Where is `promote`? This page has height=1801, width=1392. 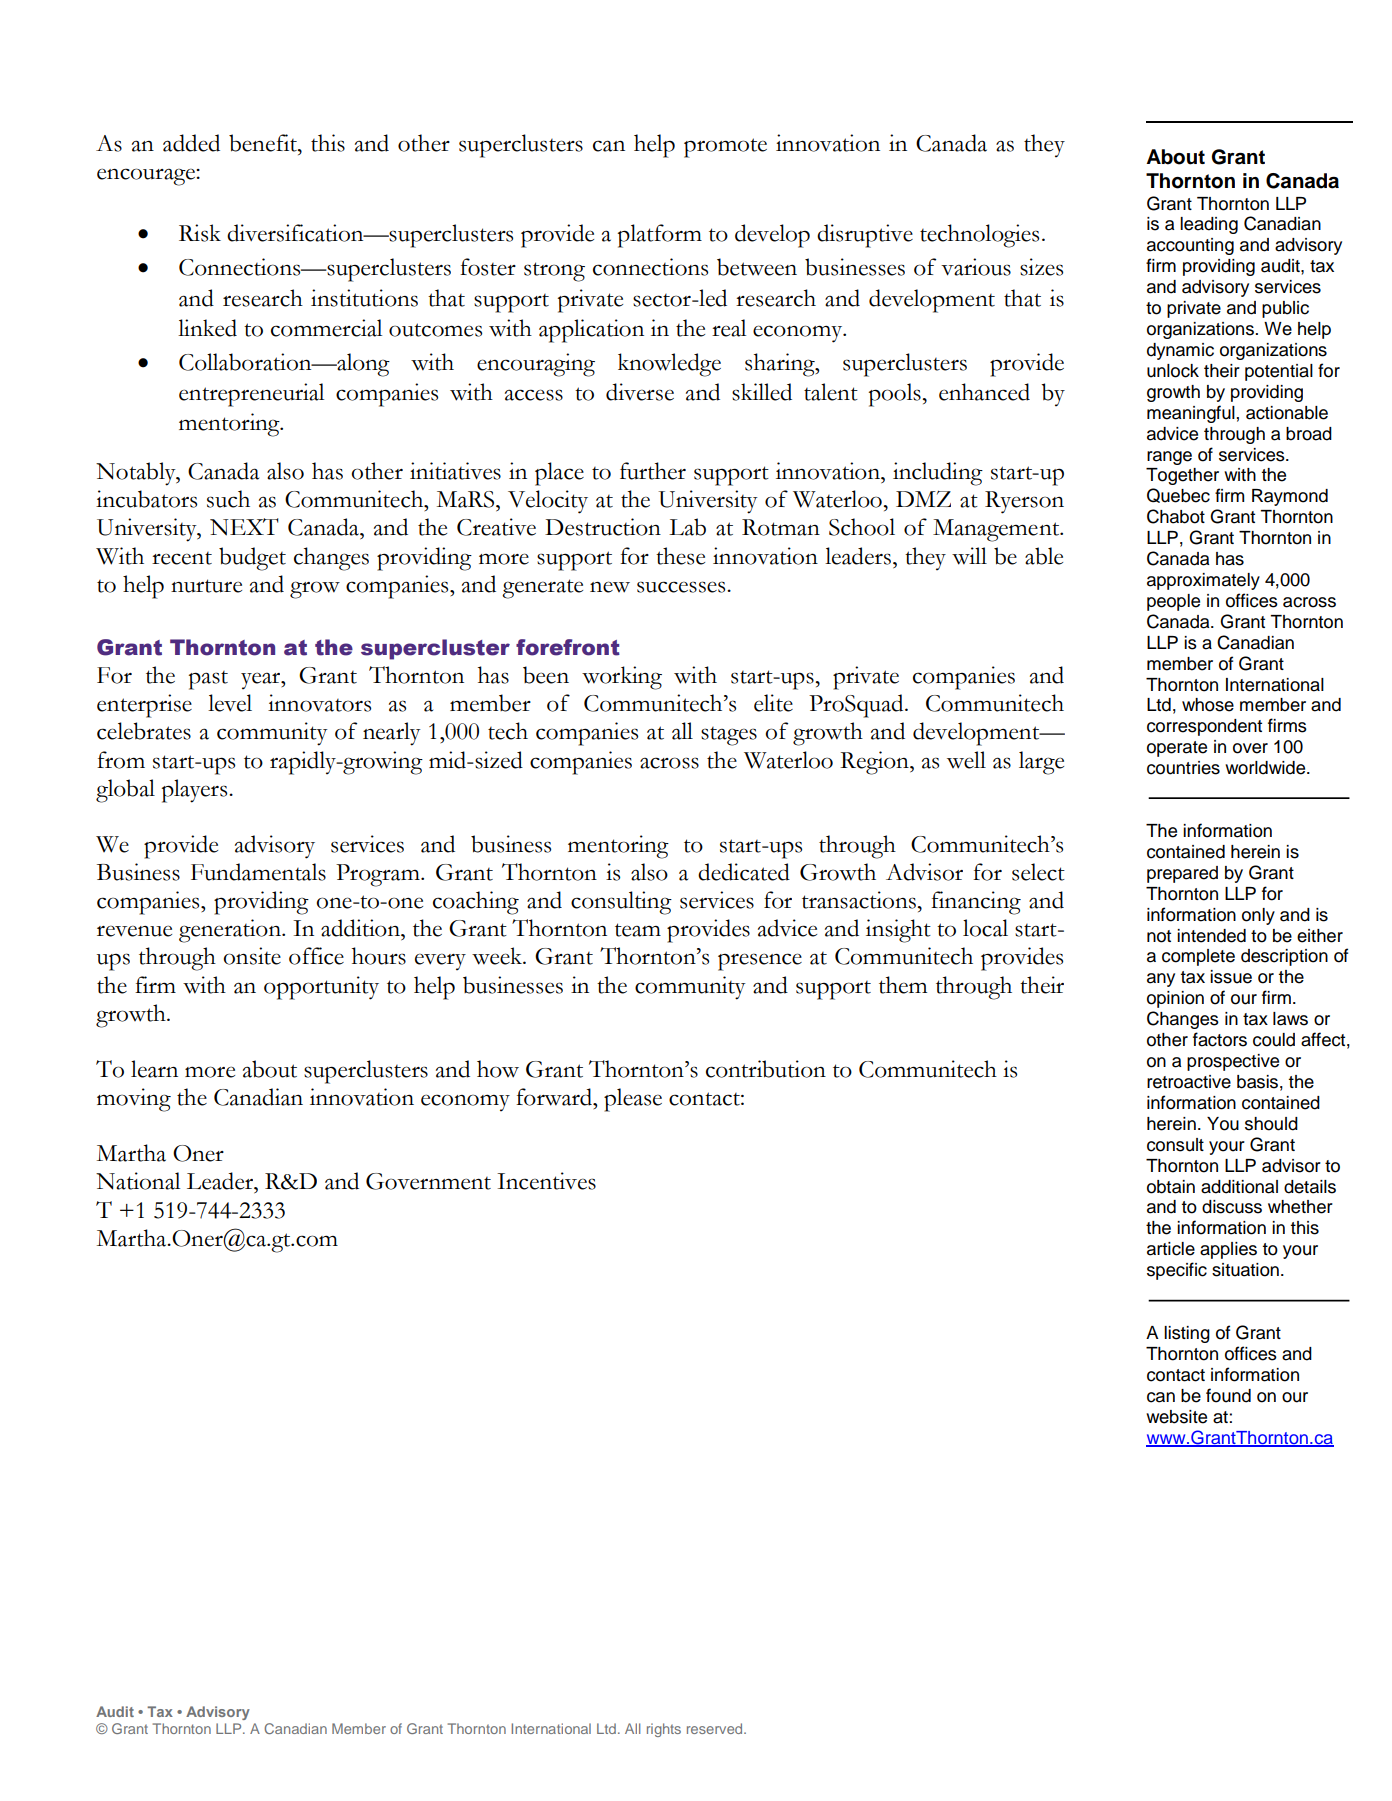 promote is located at coordinates (725, 148).
